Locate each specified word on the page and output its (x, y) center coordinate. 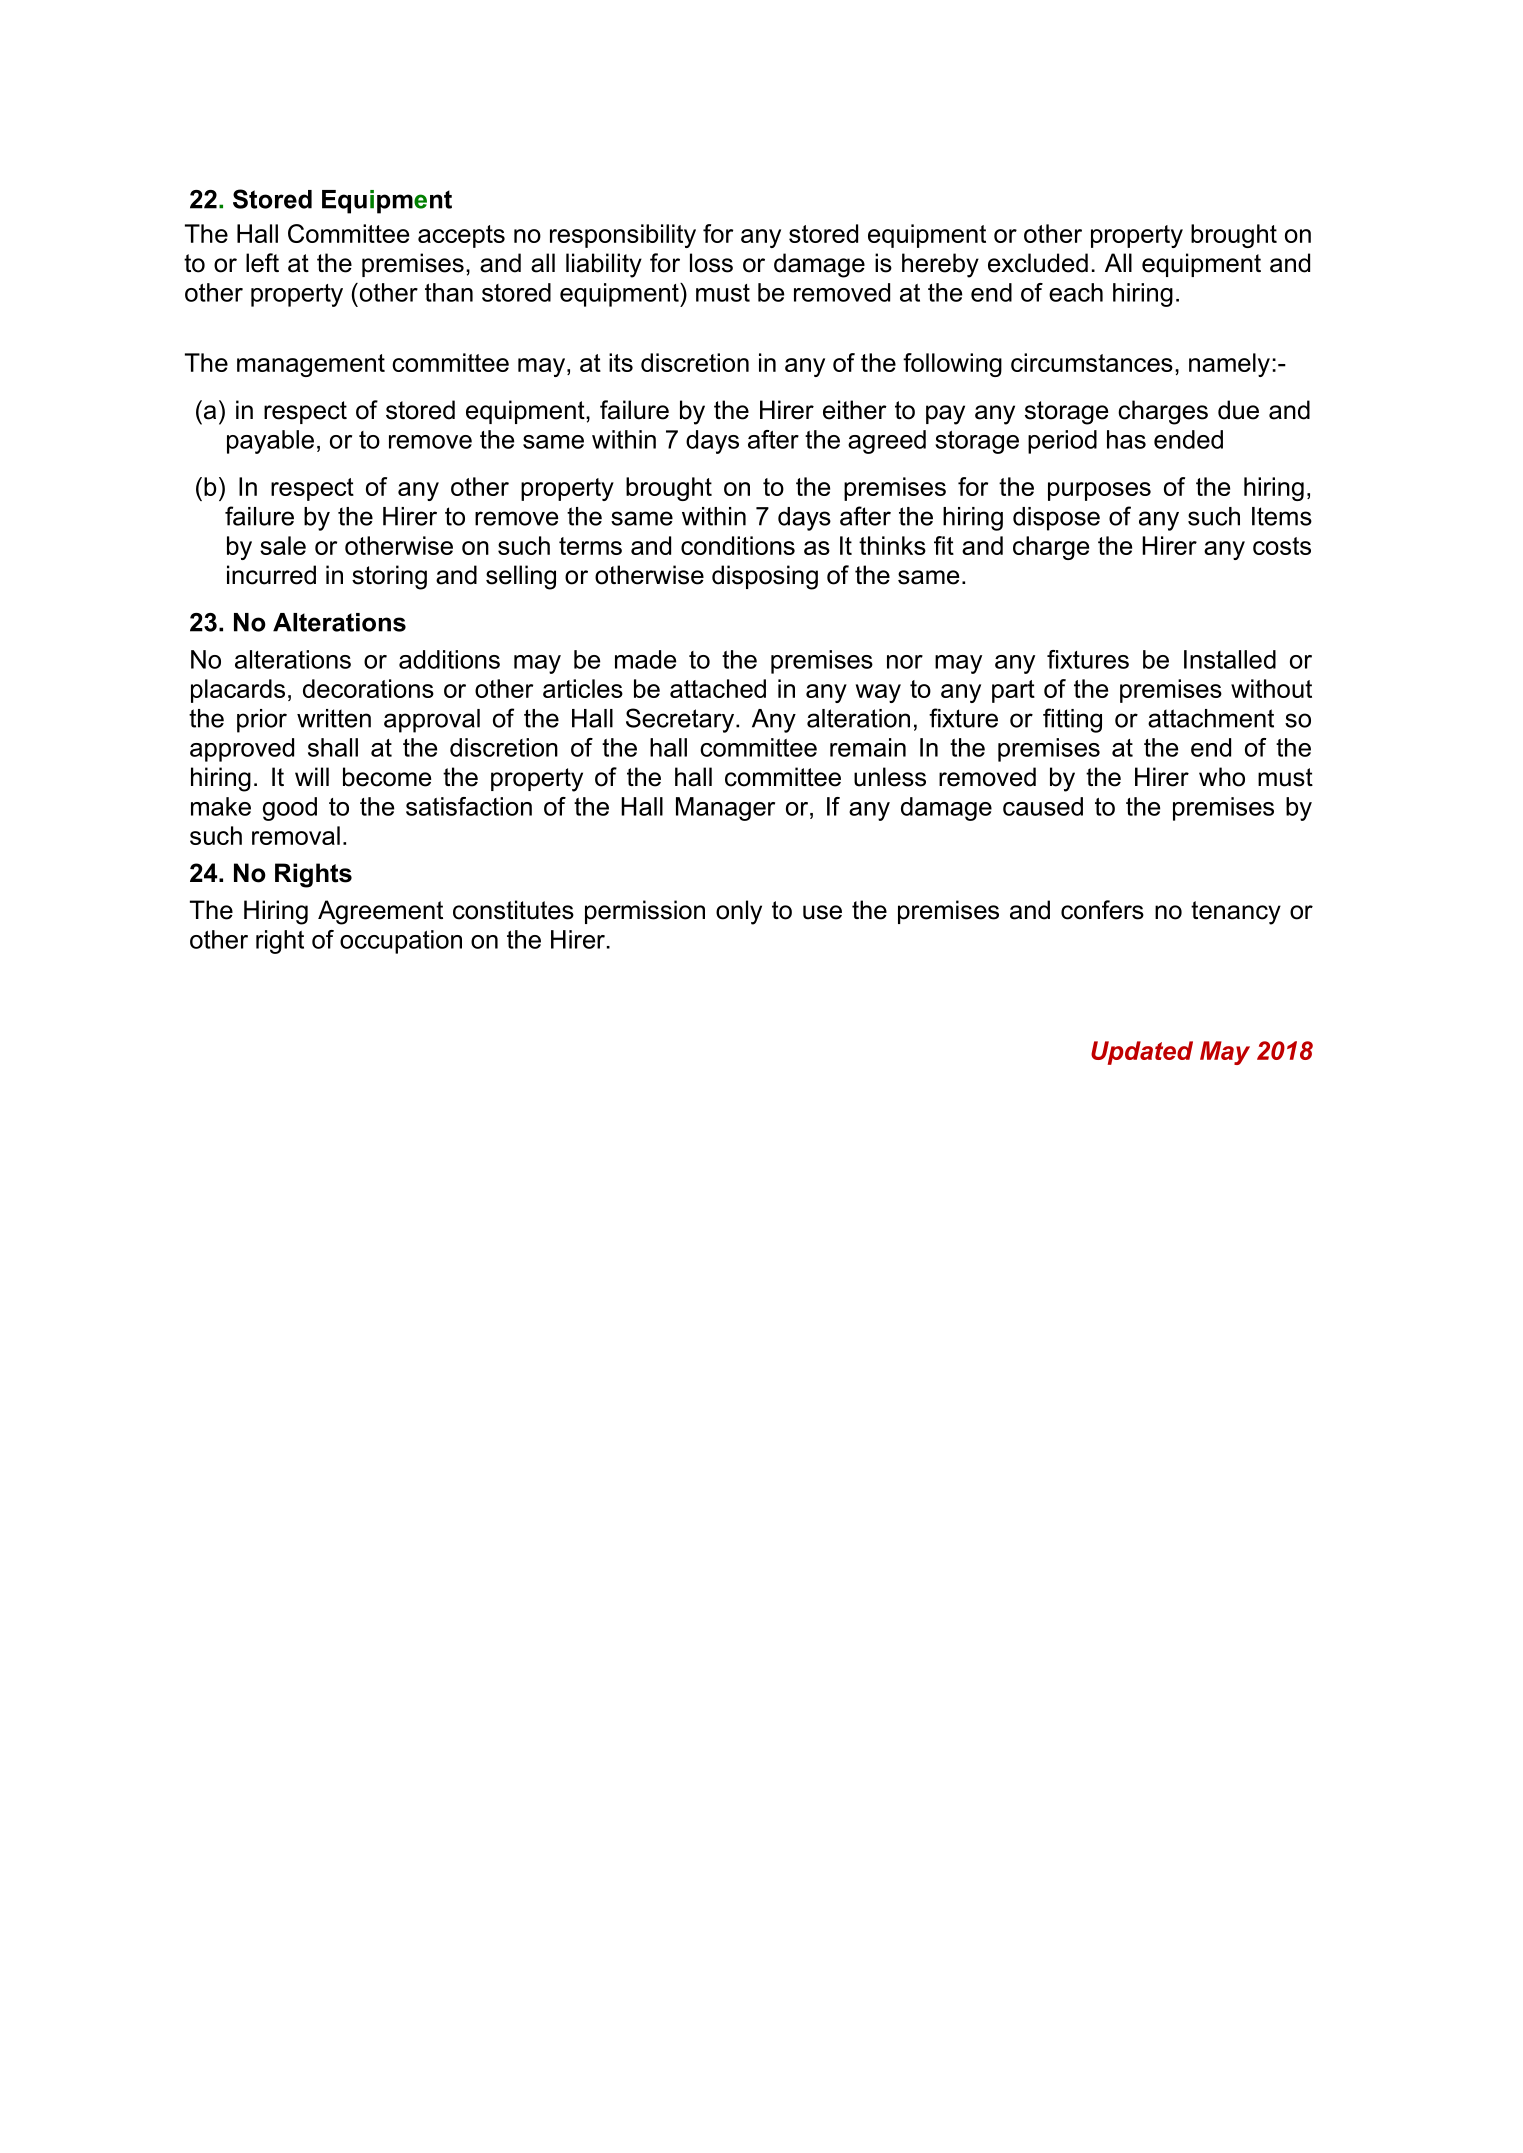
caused (1043, 806)
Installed (1230, 659)
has (1126, 439)
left (262, 263)
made (645, 659)
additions (449, 659)
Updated (1142, 1053)
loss (711, 263)
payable (270, 442)
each (1076, 292)
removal (296, 835)
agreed (887, 442)
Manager (725, 809)
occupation (401, 942)
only (739, 912)
